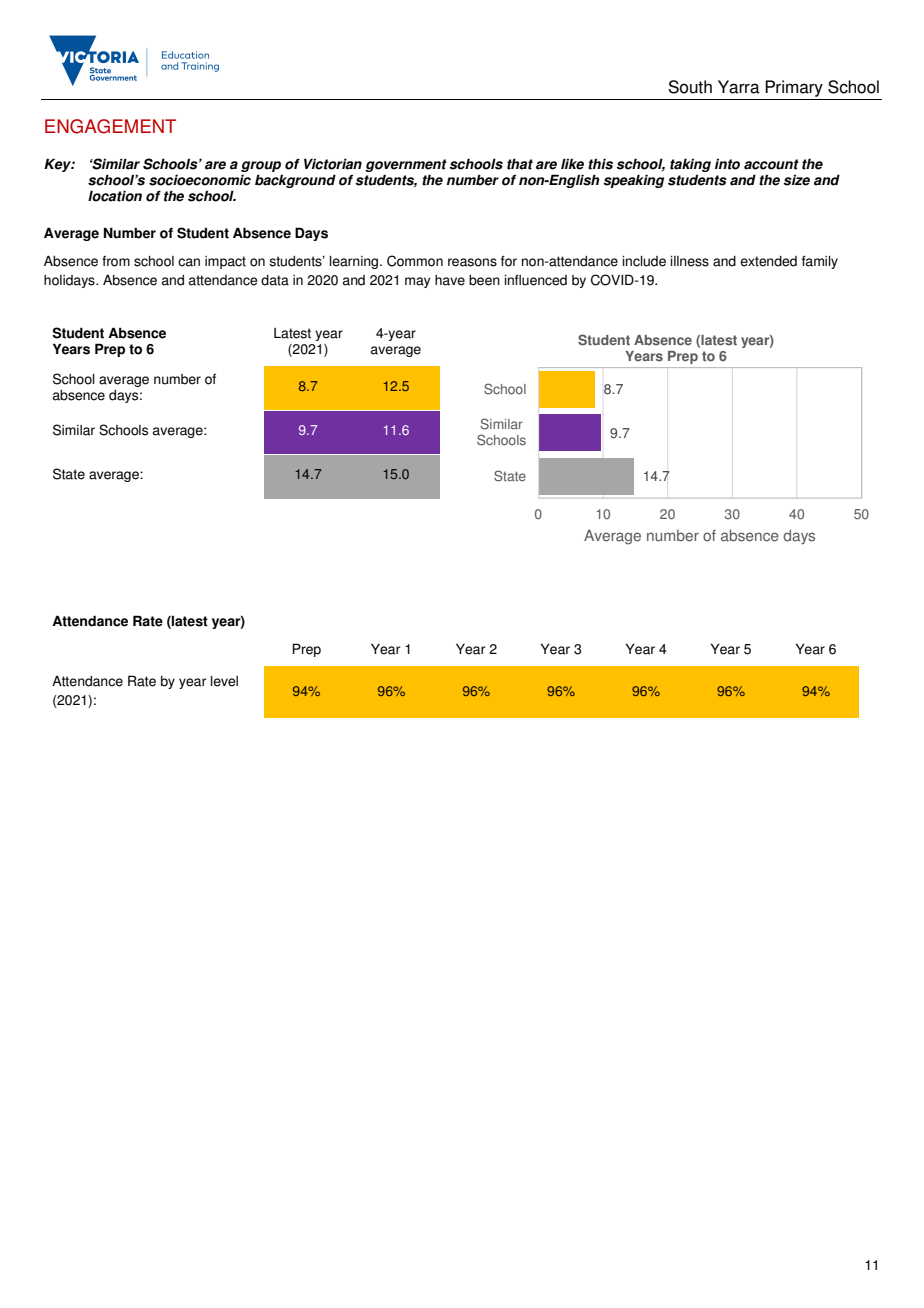 This document has height=1308, width=924. What do you see at coordinates (224, 681) in the document?
I see `level` at bounding box center [224, 681].
